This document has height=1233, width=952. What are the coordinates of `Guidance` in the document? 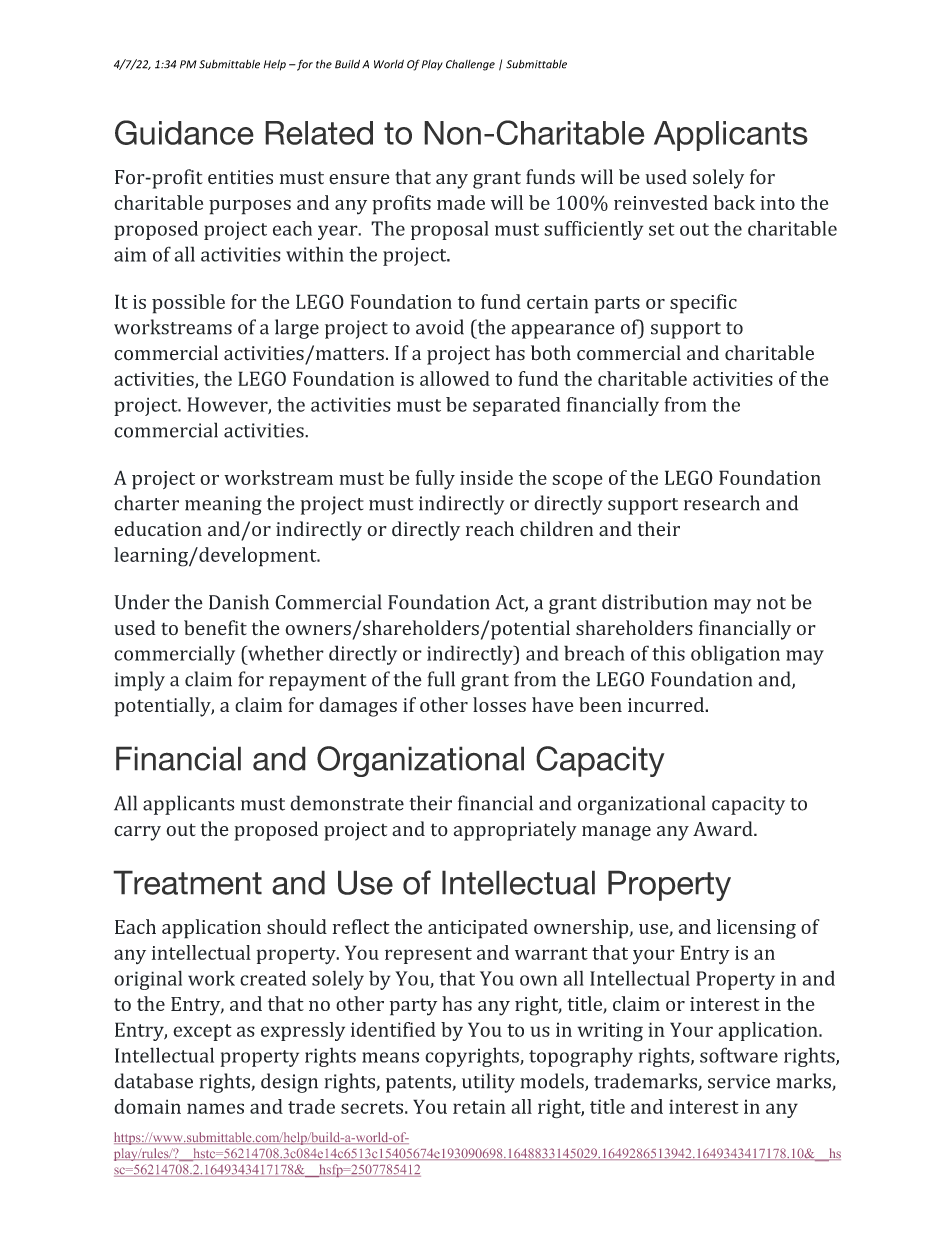 It's located at (184, 132).
